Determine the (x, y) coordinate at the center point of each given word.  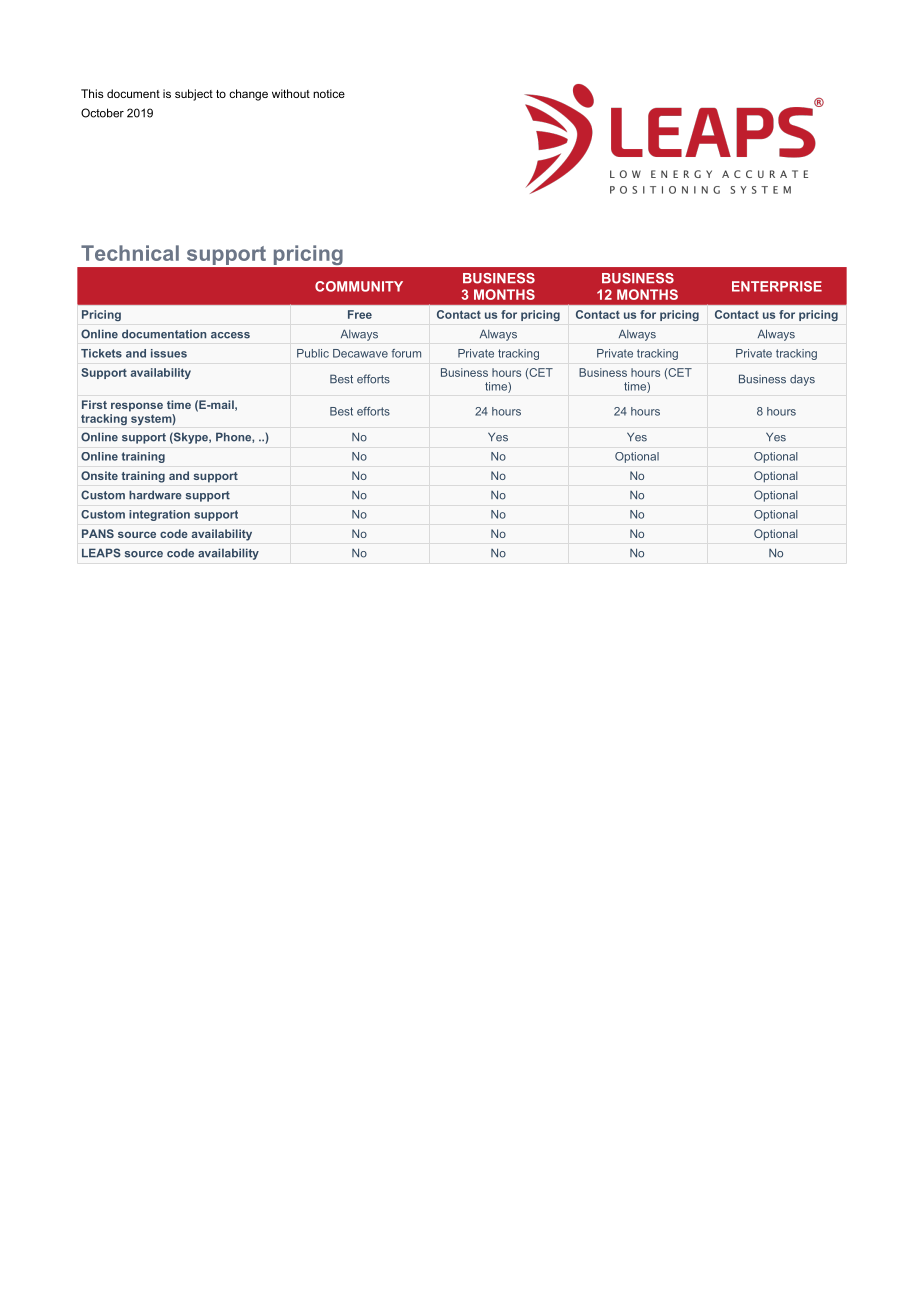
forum (406, 353)
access (230, 335)
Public (313, 353)
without (291, 93)
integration (159, 515)
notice (329, 93)
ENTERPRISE (777, 286)
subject (194, 95)
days (802, 380)
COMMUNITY (359, 286)
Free (360, 314)
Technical (130, 253)
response (137, 407)
